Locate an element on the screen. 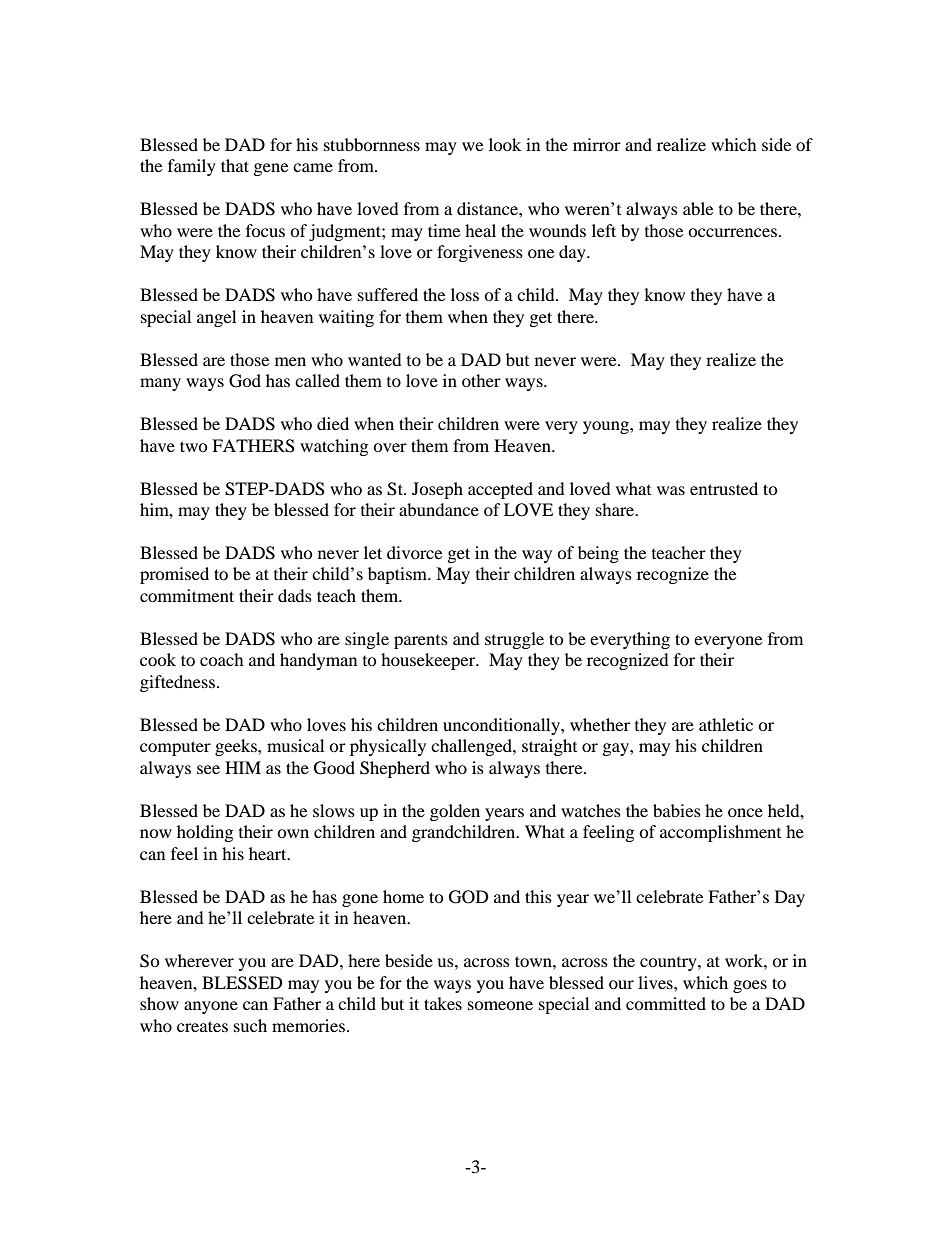 This screenshot has height=1233, width=952. that is located at coordinates (235, 165).
